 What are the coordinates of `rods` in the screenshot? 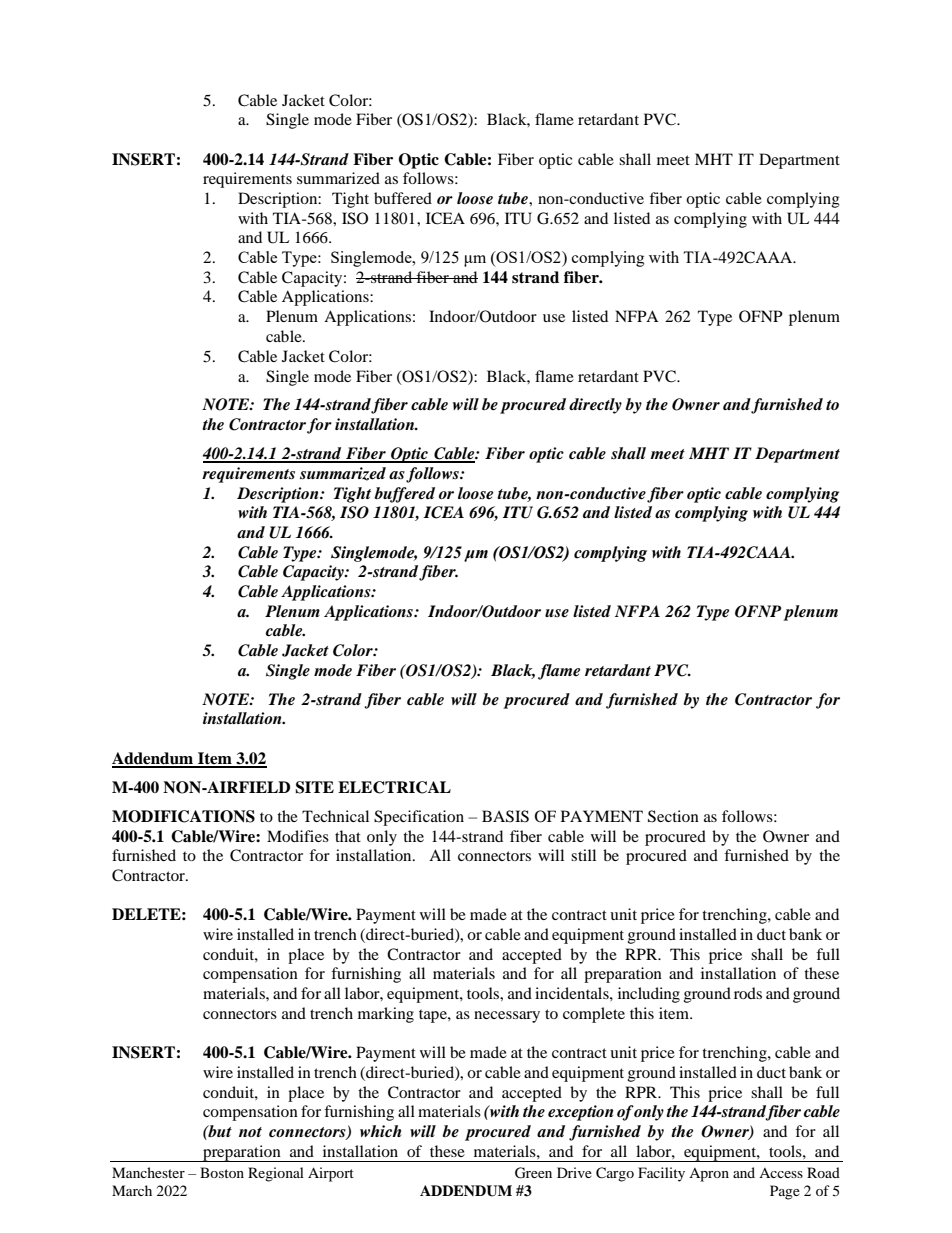 It's located at (748, 993).
